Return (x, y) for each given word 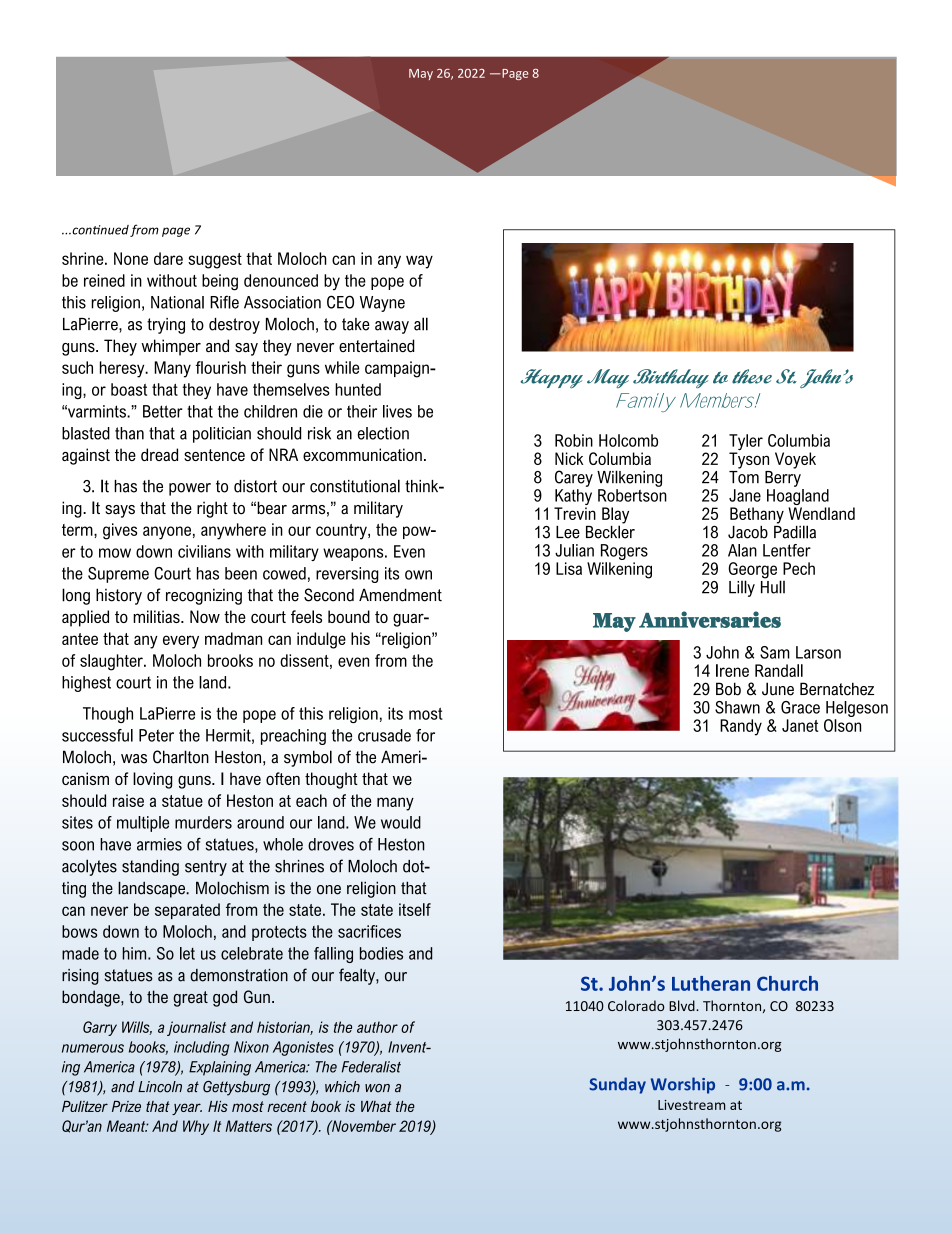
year (187, 1109)
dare (168, 258)
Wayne (382, 304)
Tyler (746, 443)
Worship (683, 1085)
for (425, 735)
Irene (732, 670)
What (376, 1106)
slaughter (112, 662)
